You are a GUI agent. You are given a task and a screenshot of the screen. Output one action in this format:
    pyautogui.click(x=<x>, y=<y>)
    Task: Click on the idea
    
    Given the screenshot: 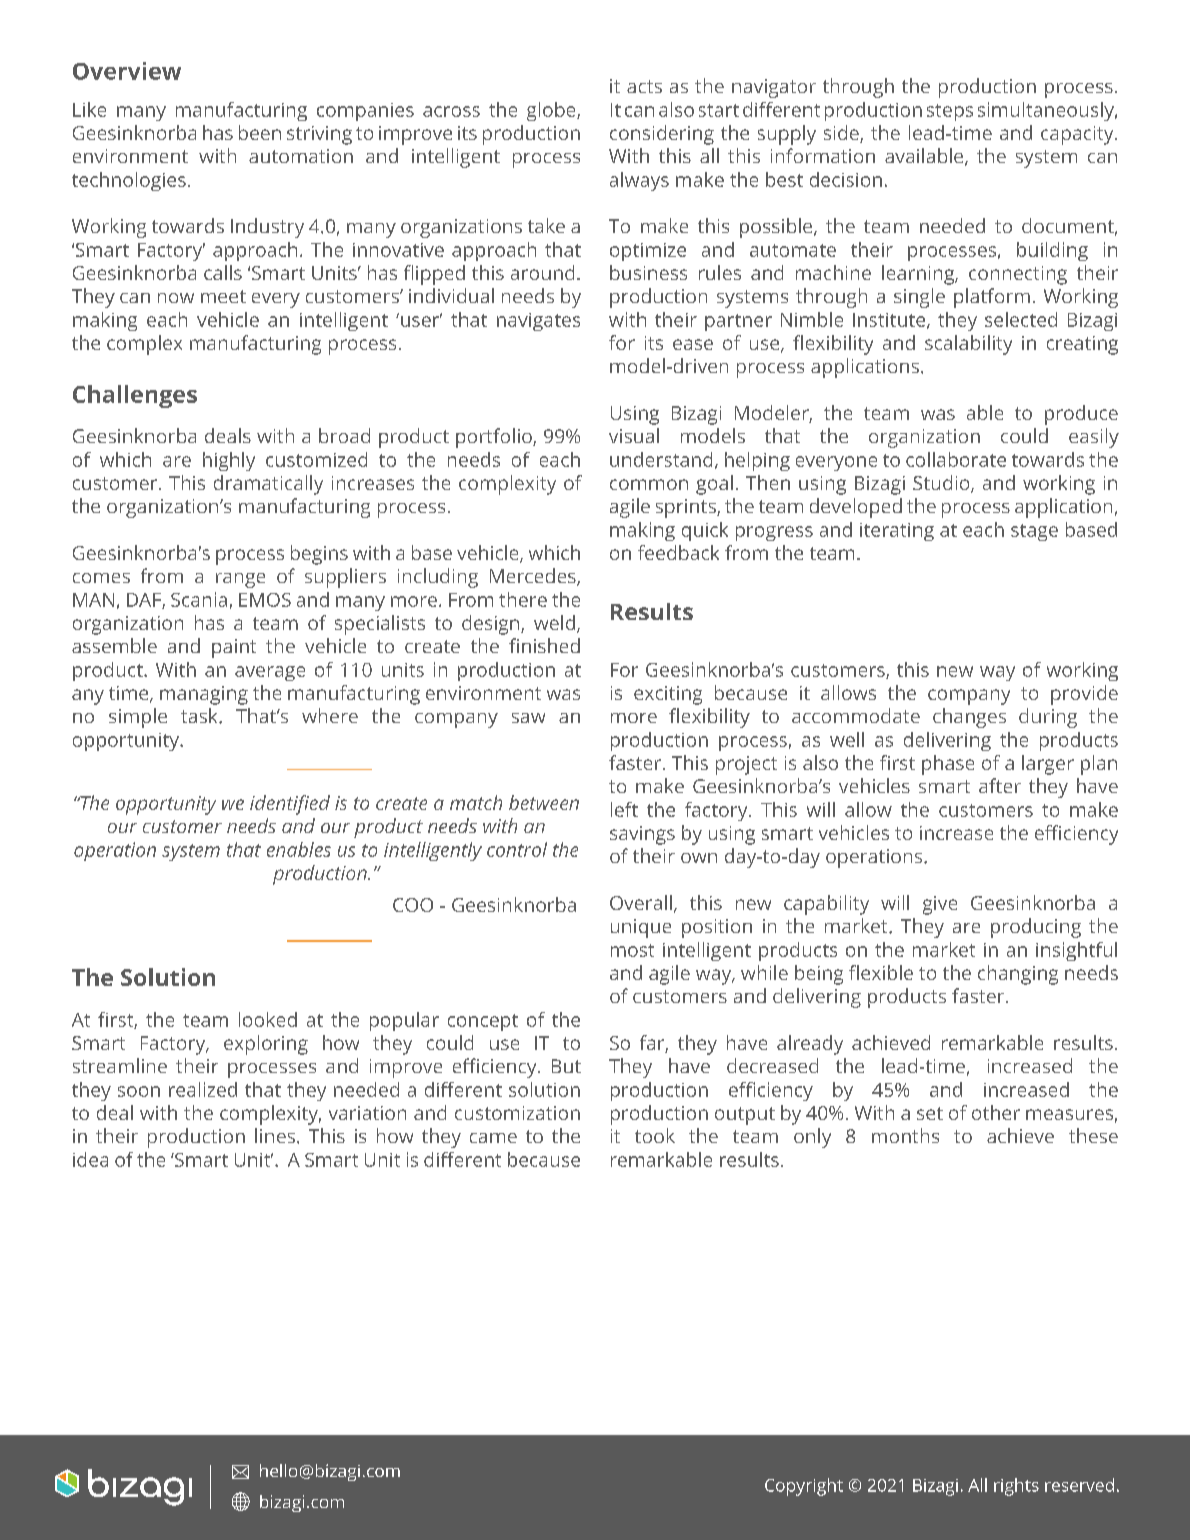 What is the action you would take?
    pyautogui.click(x=90, y=1159)
